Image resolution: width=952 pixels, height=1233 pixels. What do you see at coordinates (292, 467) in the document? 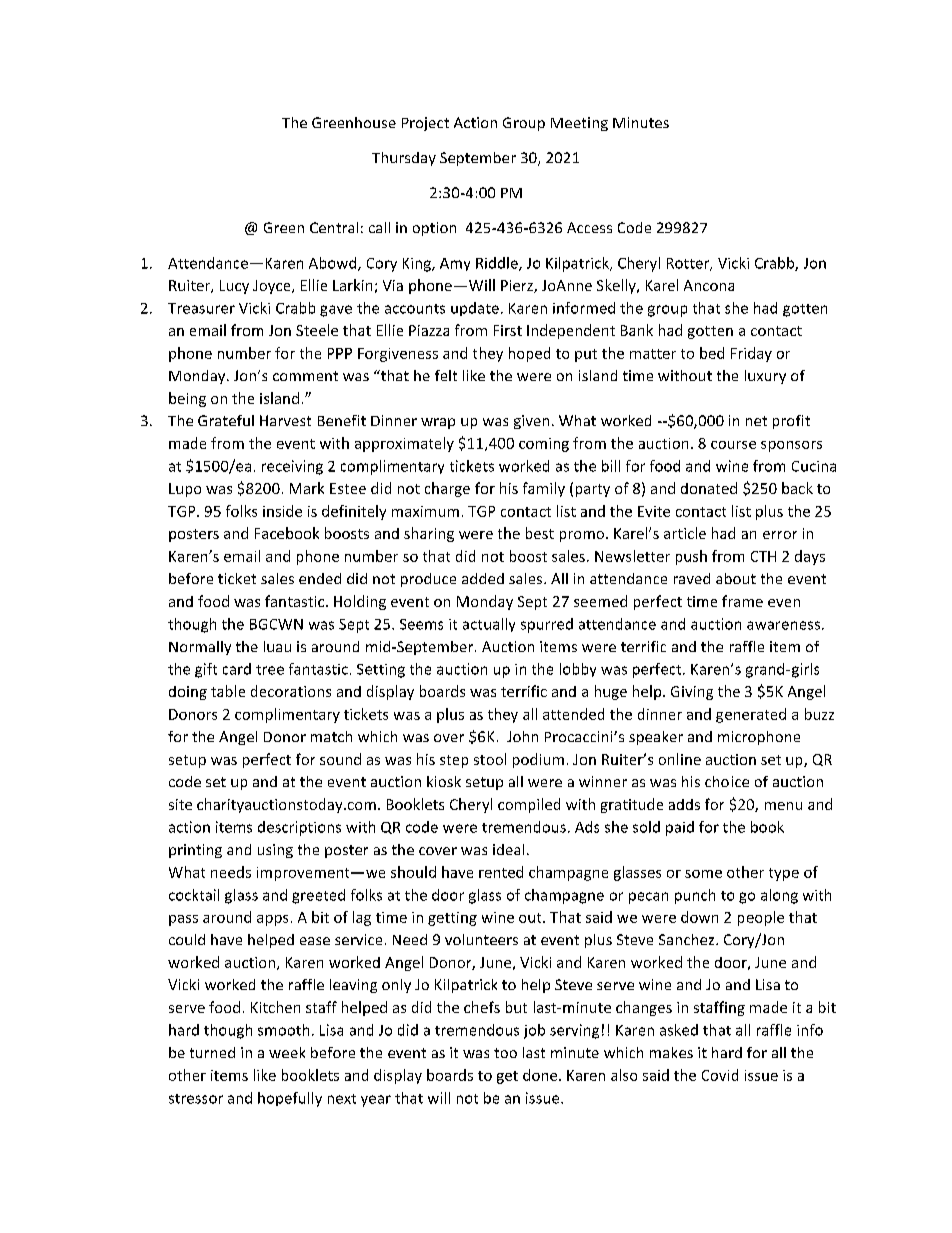
I see `receiving` at bounding box center [292, 467].
